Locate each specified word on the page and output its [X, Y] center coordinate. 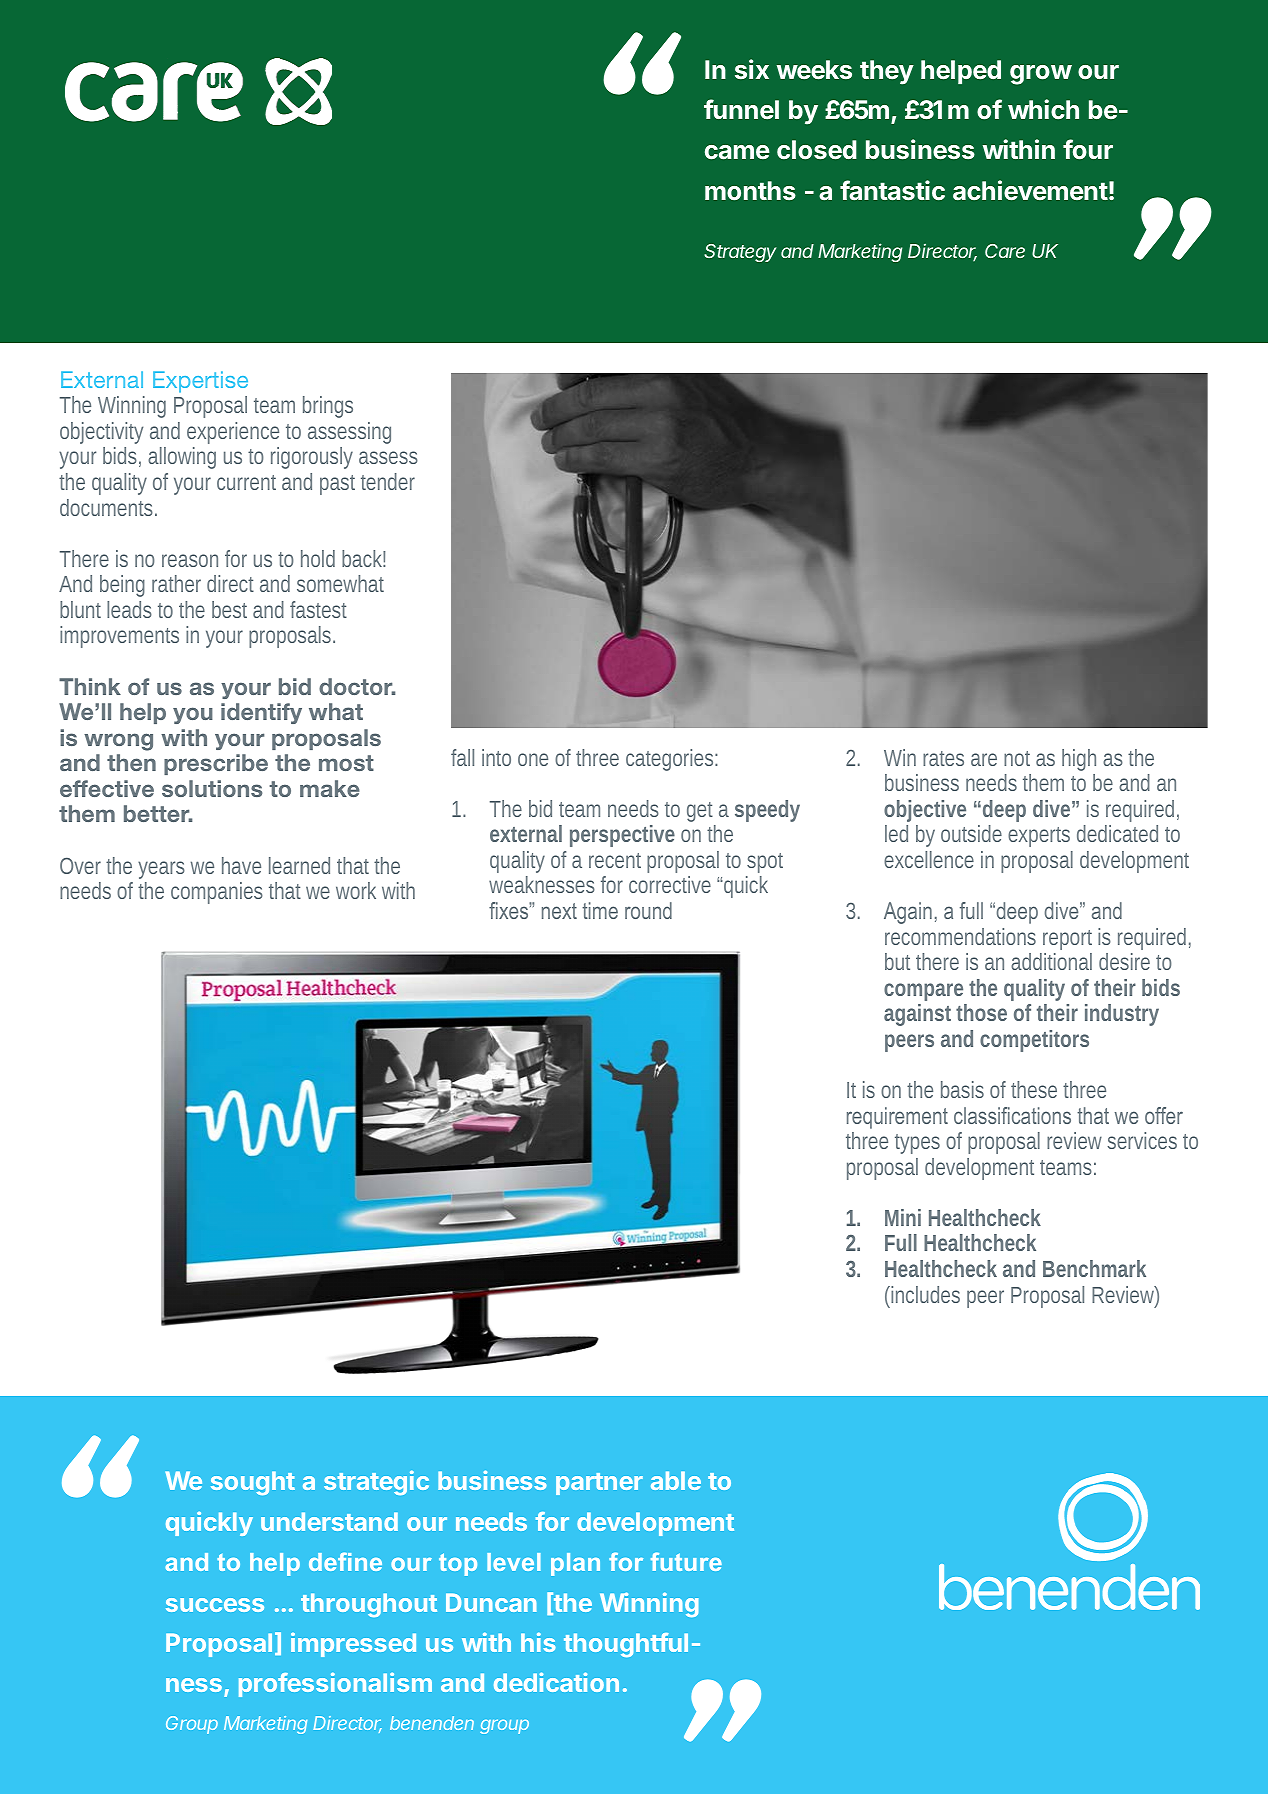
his [538, 1642]
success [215, 1605]
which [1043, 109]
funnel [741, 109]
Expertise [200, 382]
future [686, 1561]
